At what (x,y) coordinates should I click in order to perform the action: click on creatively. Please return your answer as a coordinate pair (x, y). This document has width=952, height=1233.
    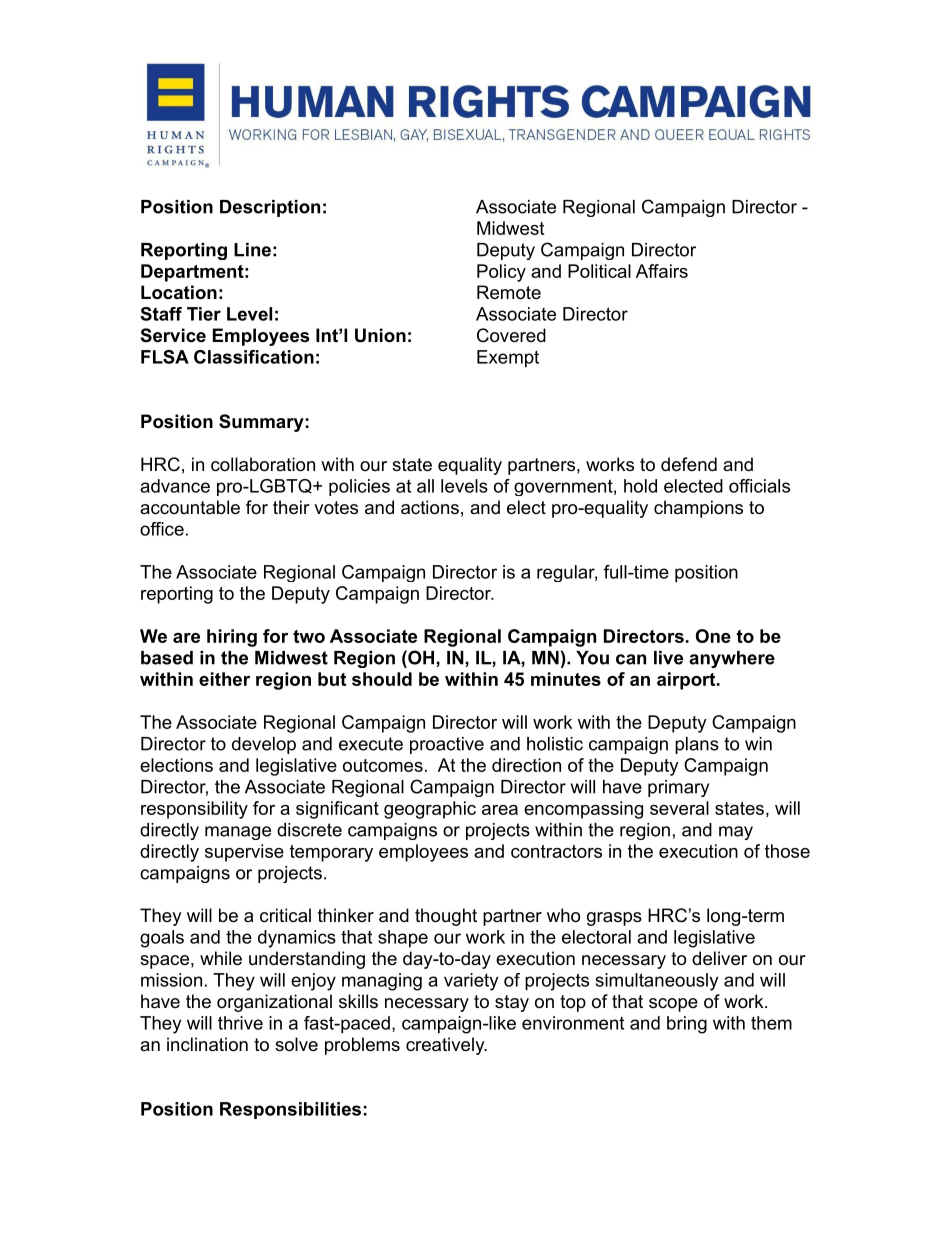
    Looking at the image, I should click on (446, 1046).
